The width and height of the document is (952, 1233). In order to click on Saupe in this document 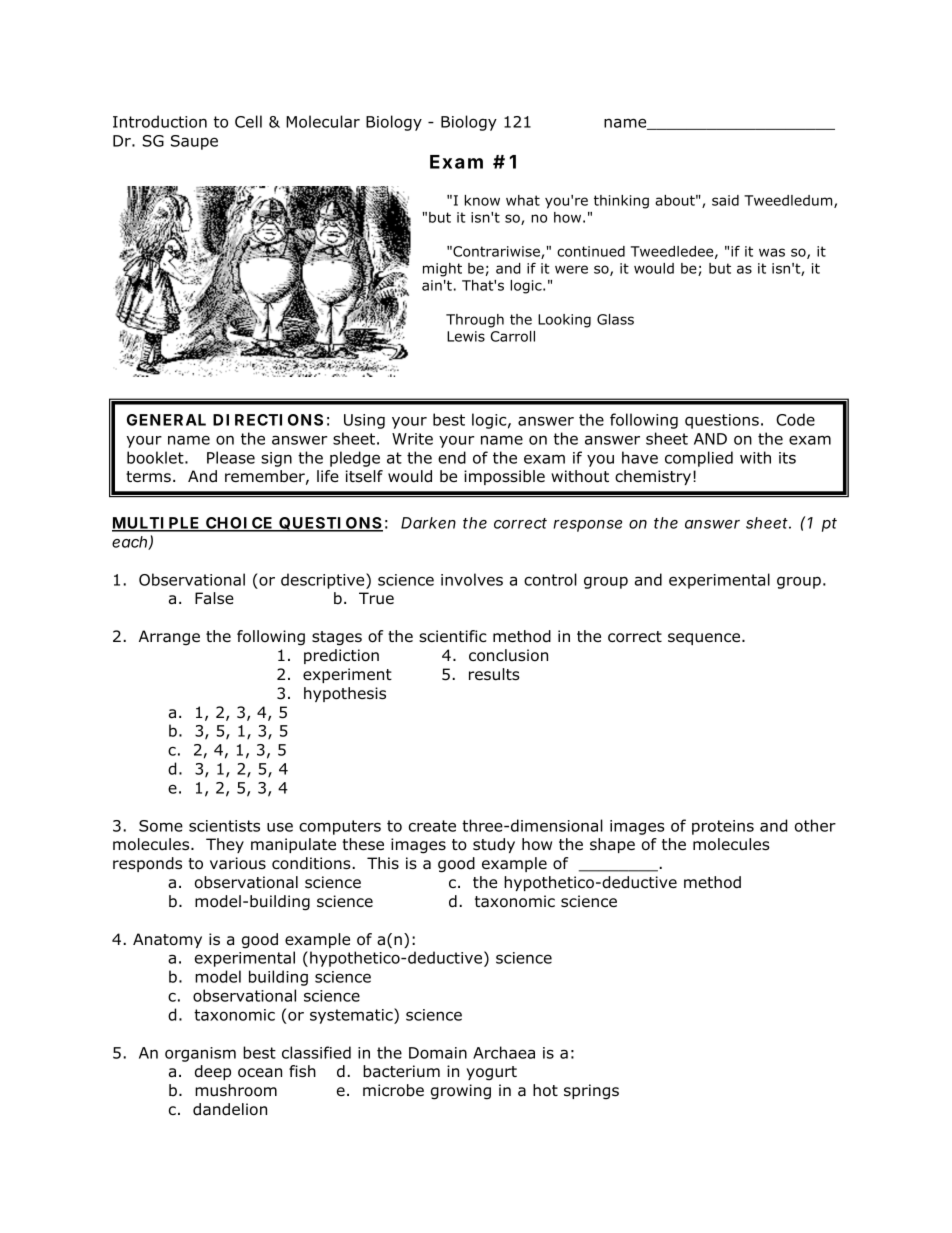, I will do `click(194, 142)`.
